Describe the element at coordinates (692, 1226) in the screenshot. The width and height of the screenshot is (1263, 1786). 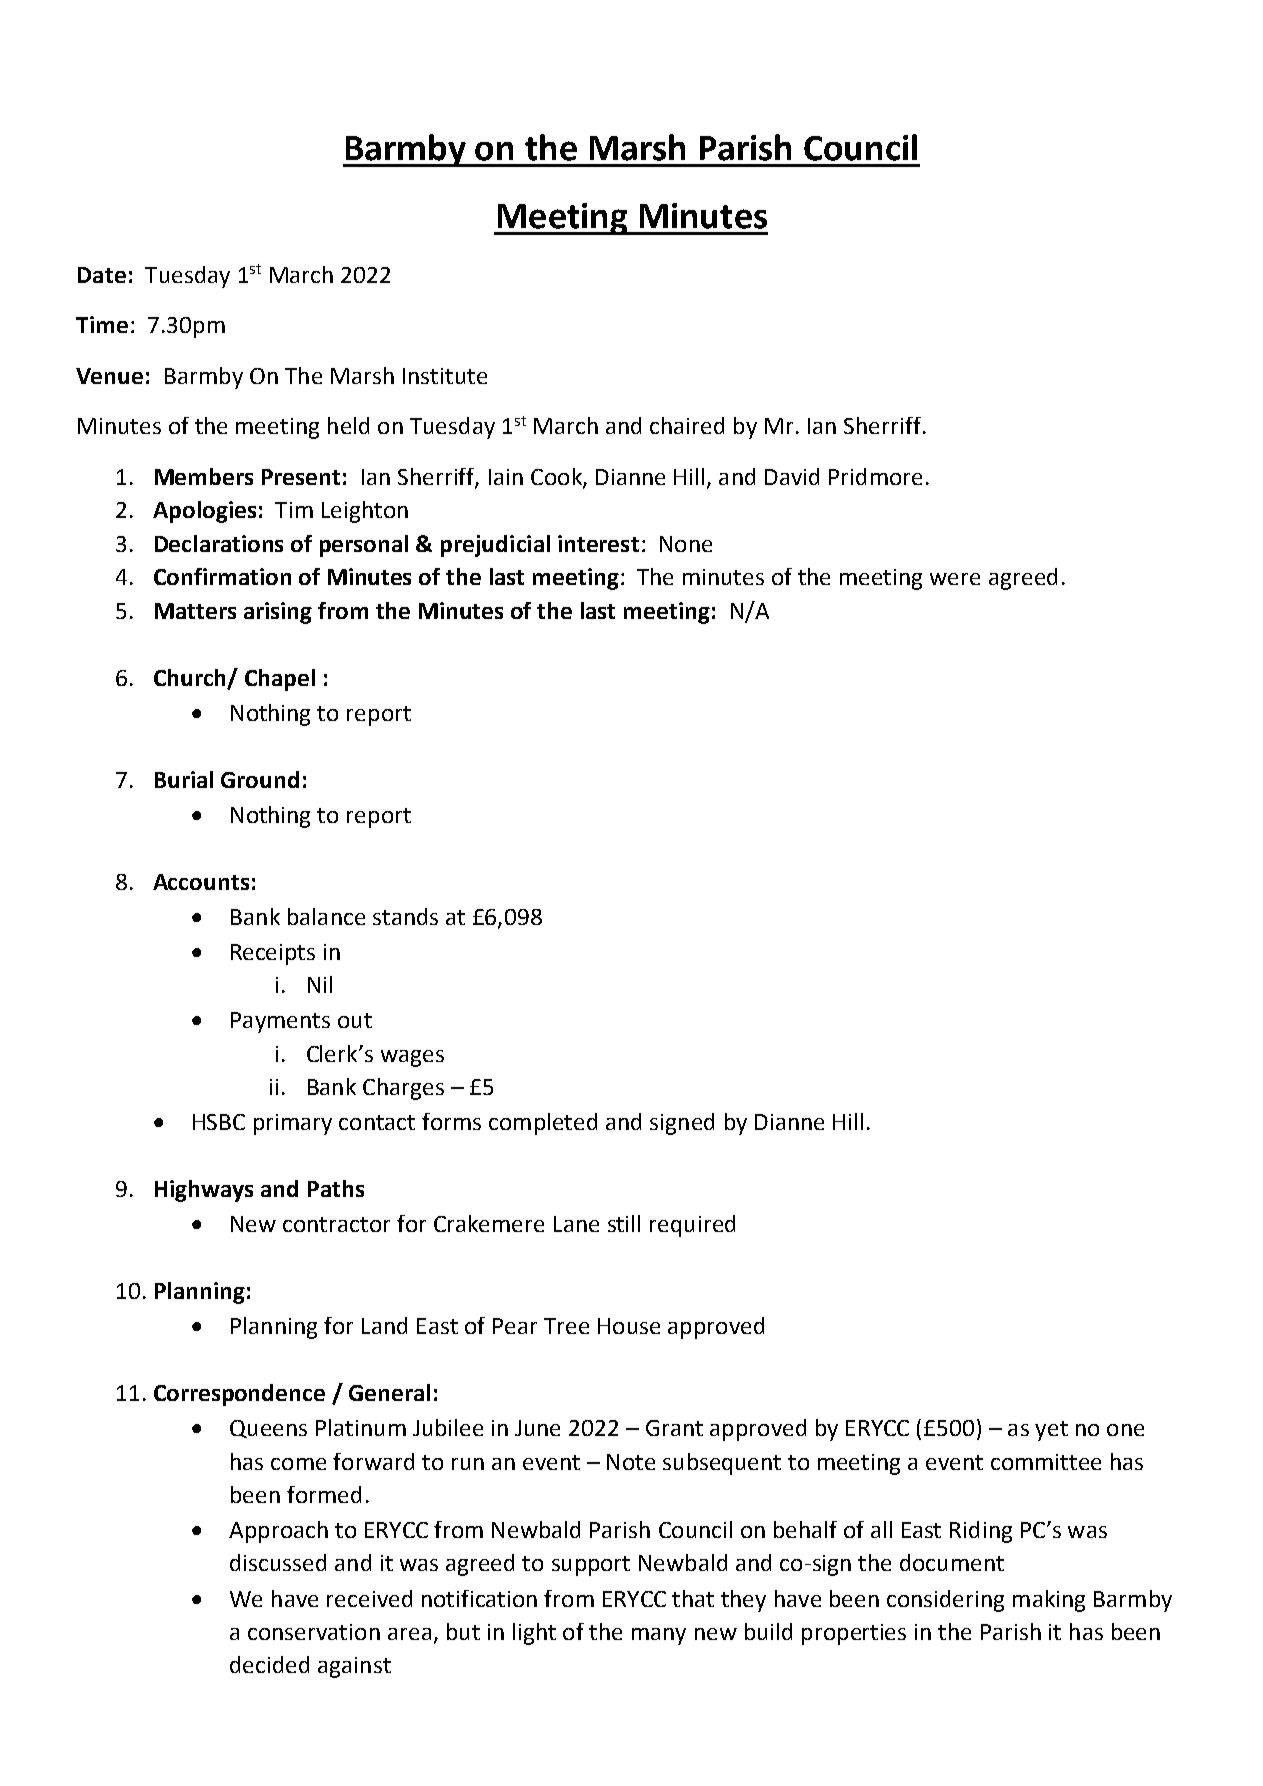
I see `required` at that location.
